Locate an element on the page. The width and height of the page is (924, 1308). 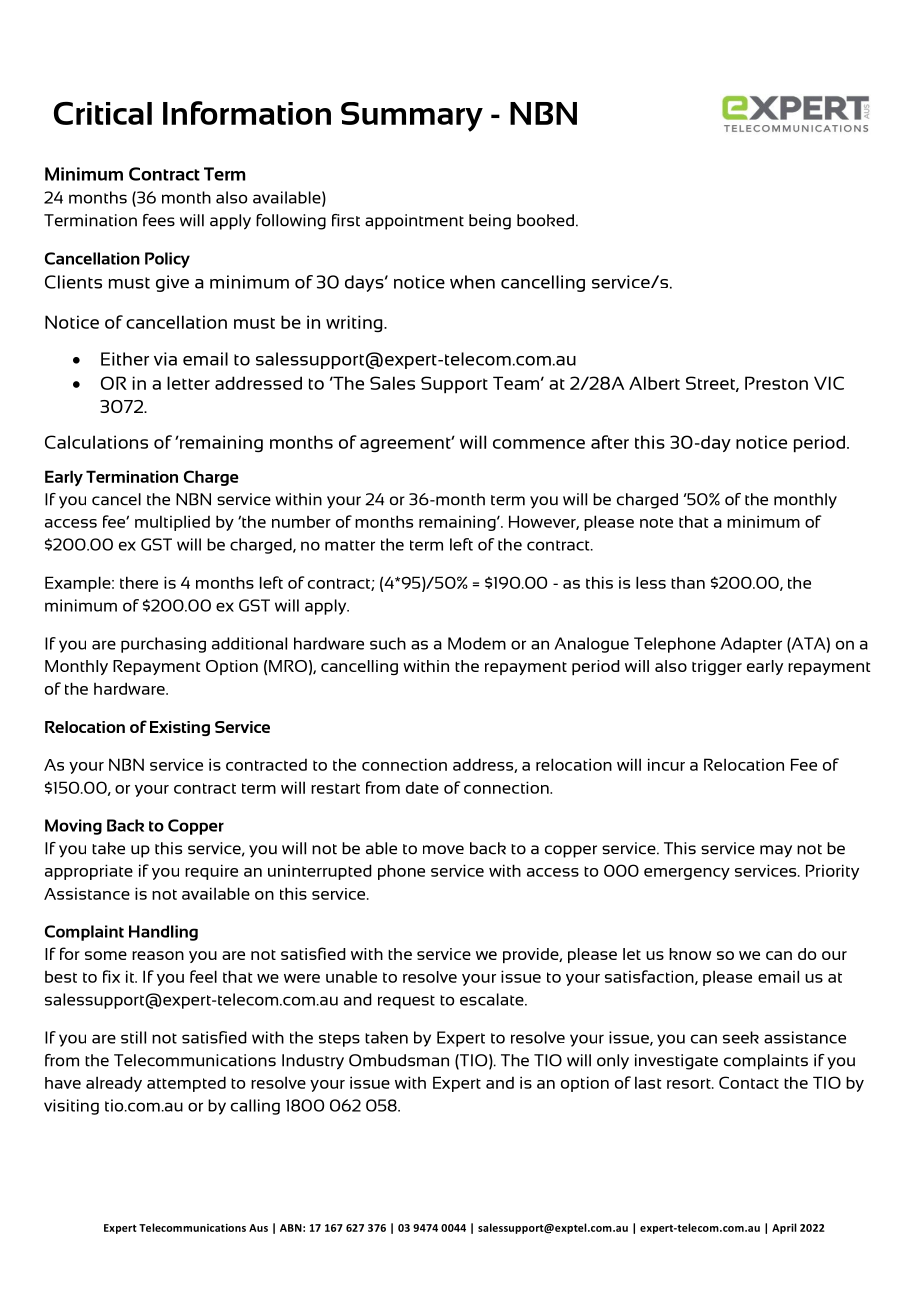
trigger is located at coordinates (717, 667).
